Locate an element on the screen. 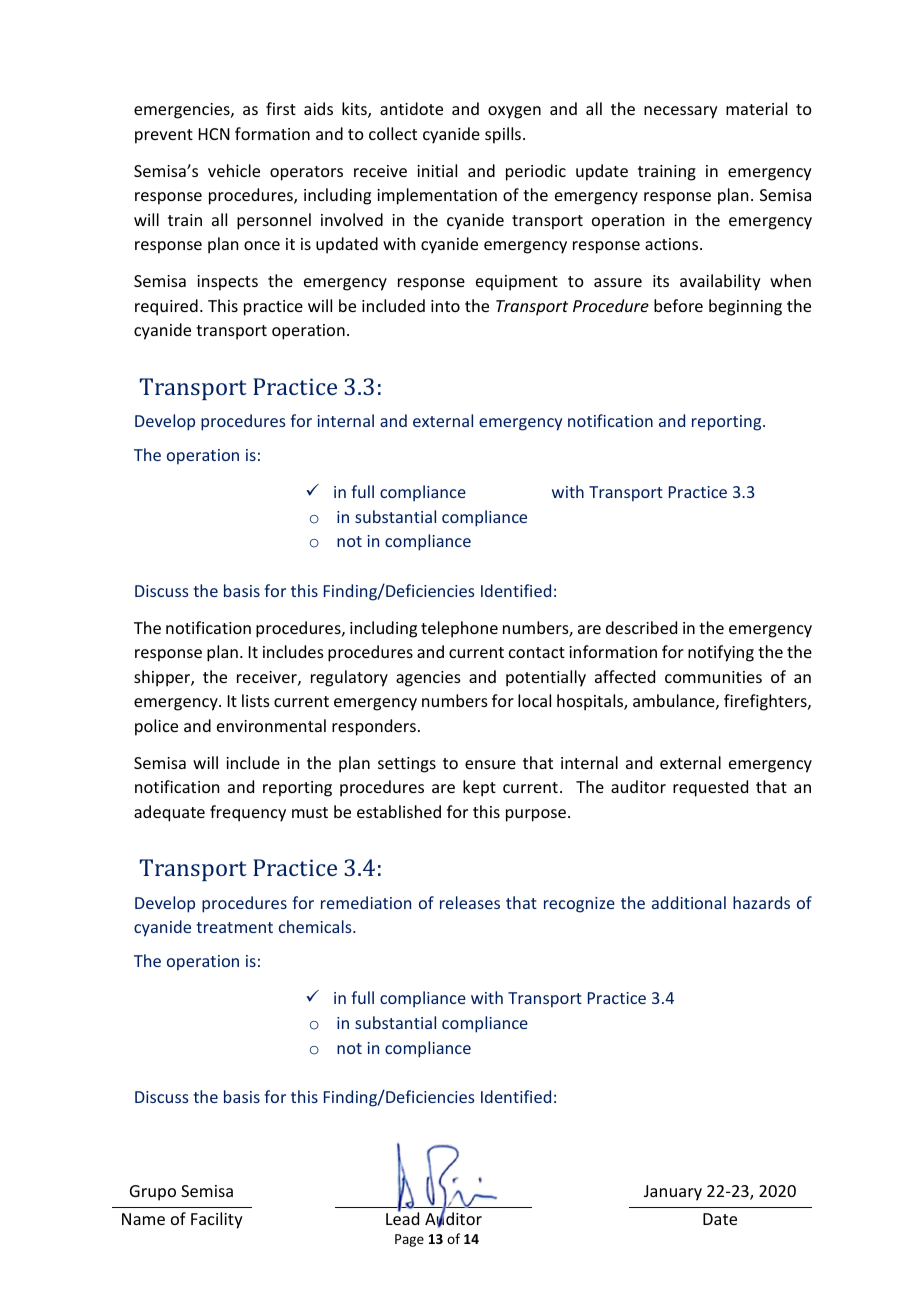 Image resolution: width=924 pixels, height=1308 pixels. beginning is located at coordinates (745, 307).
